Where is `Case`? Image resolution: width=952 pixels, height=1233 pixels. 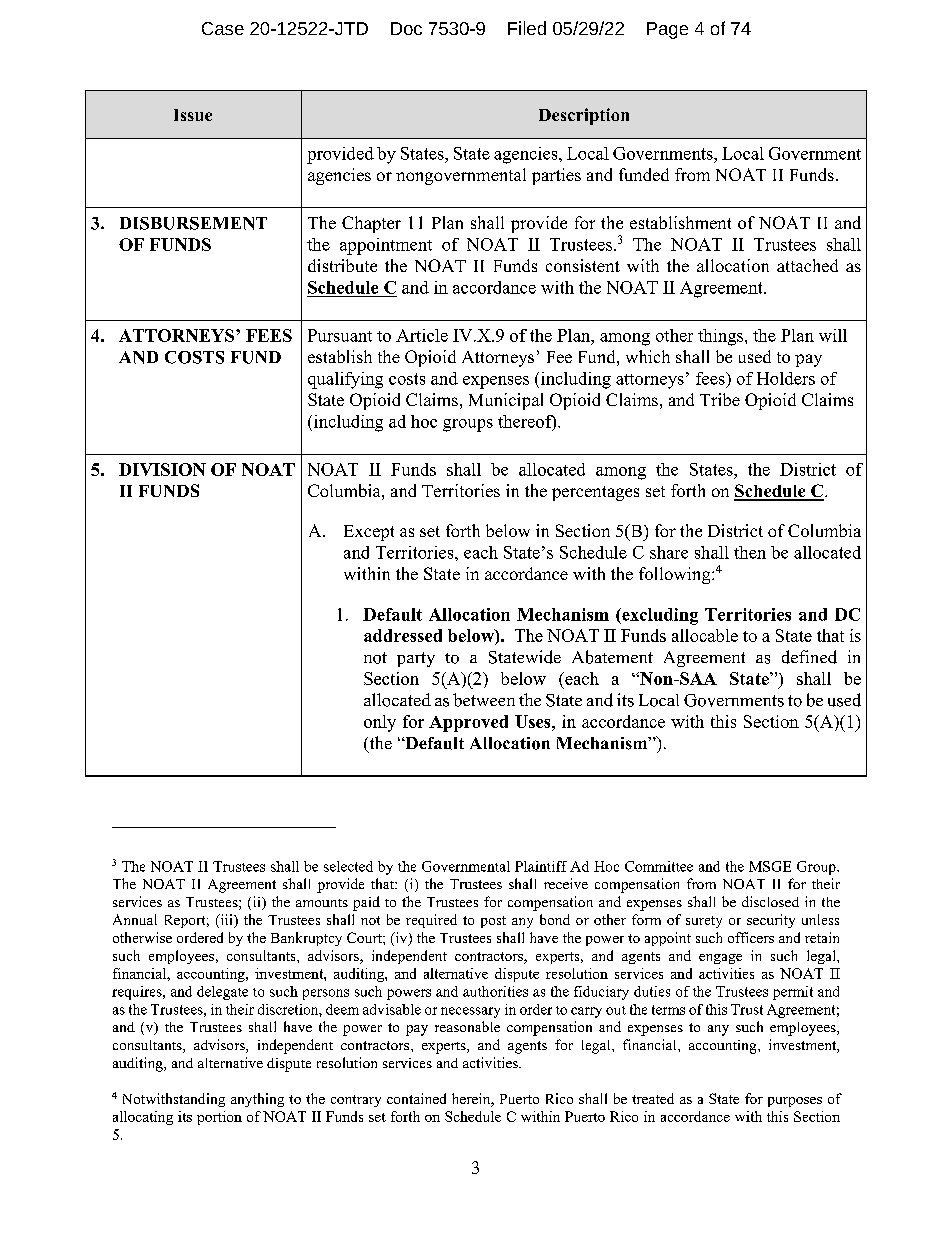 Case is located at coordinates (223, 28).
